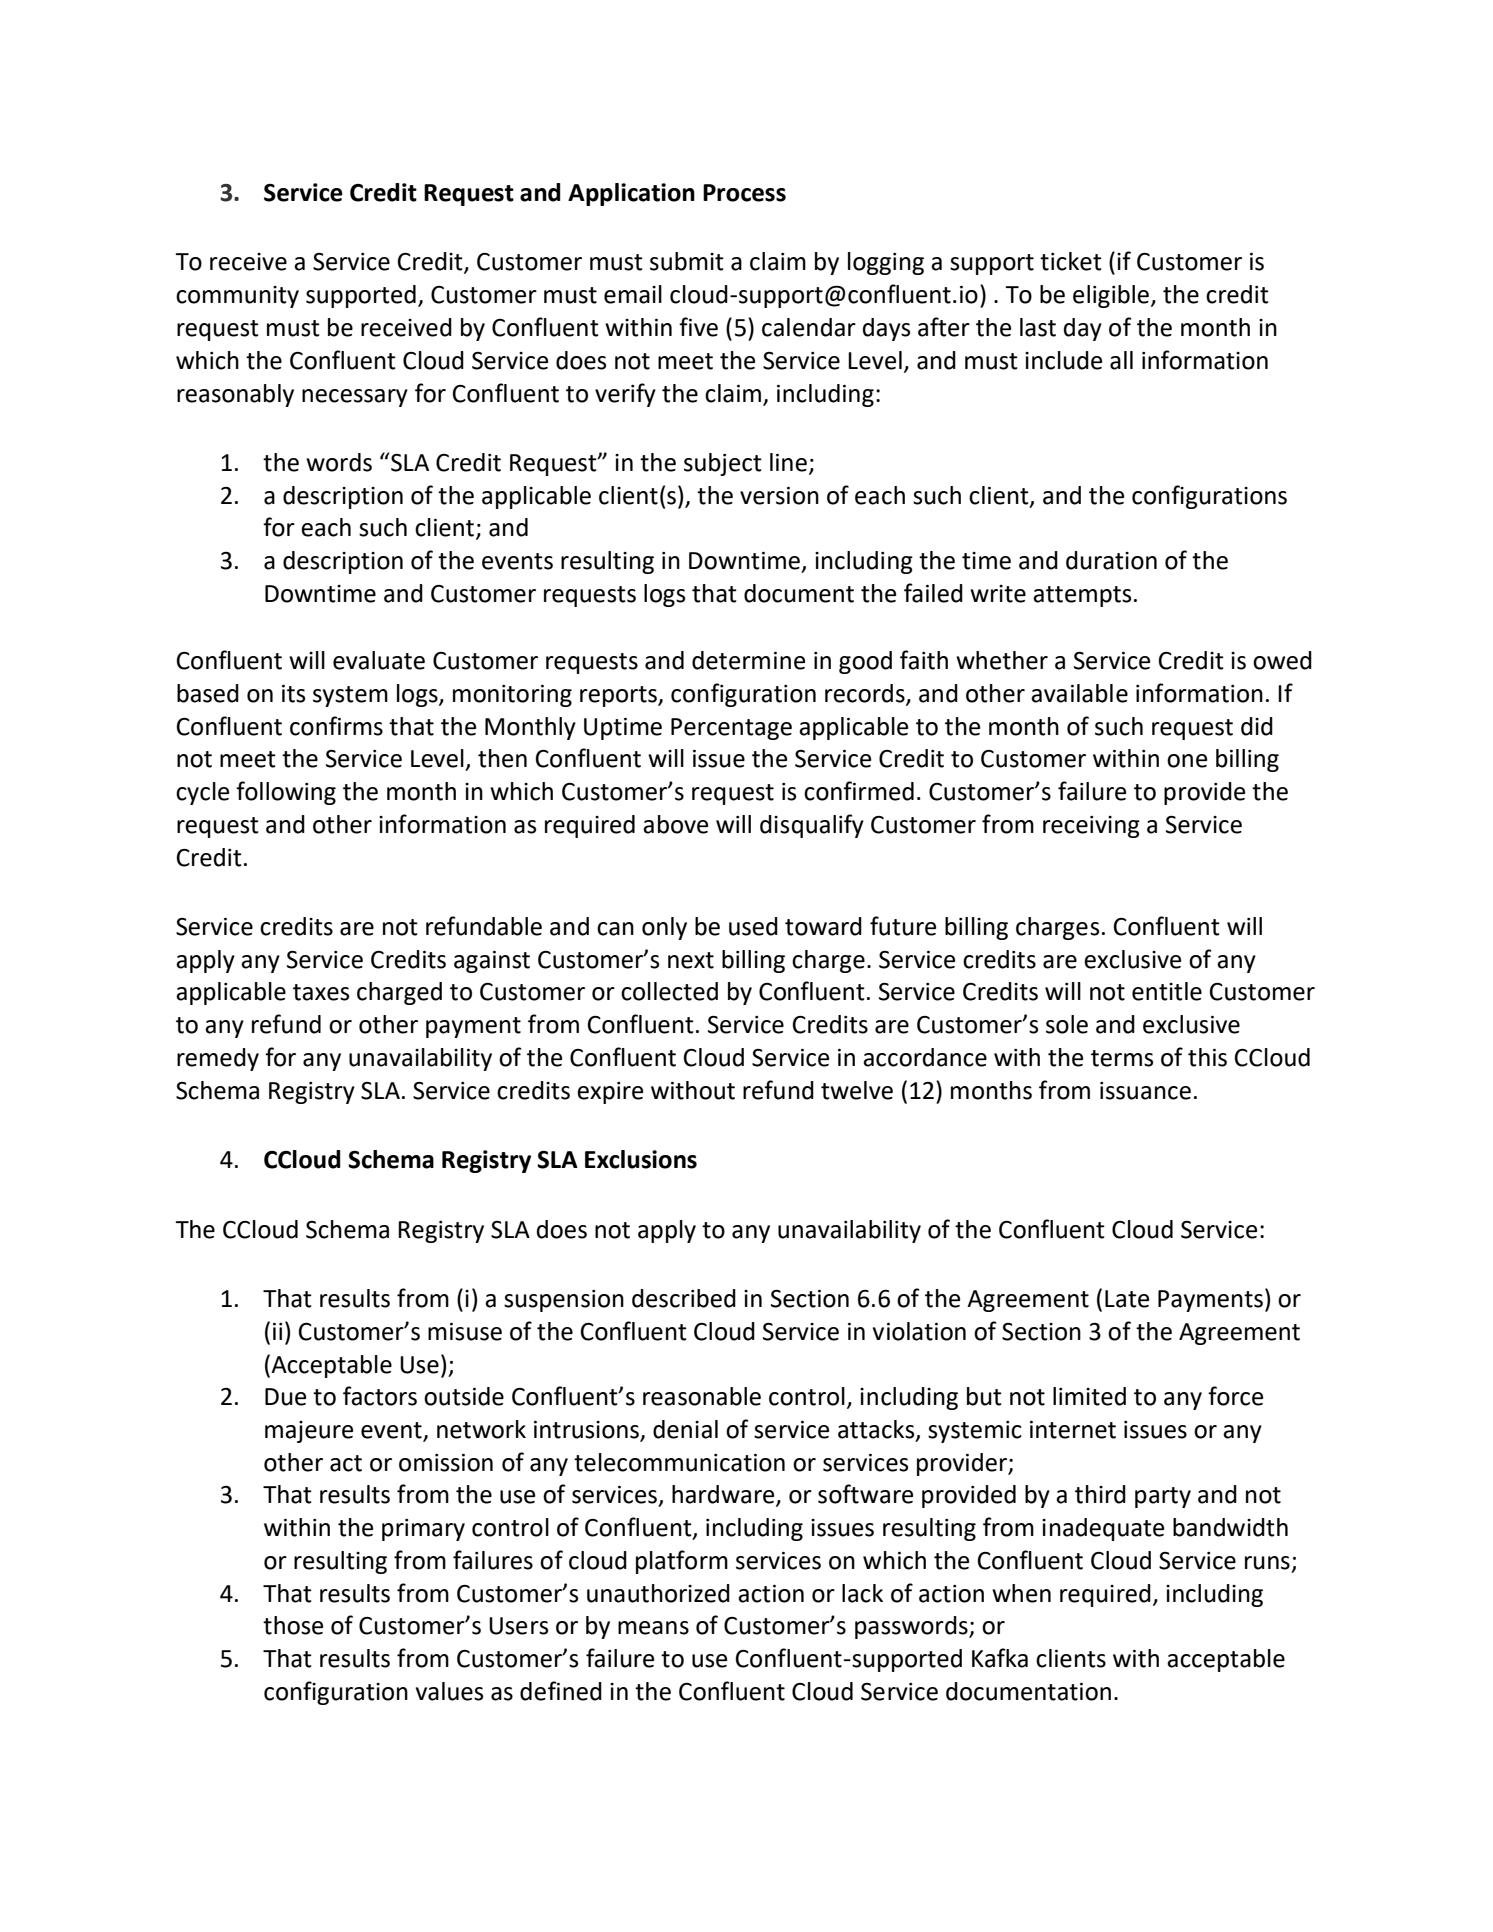 The image size is (1493, 1932). I want to click on Process, so click(744, 193).
